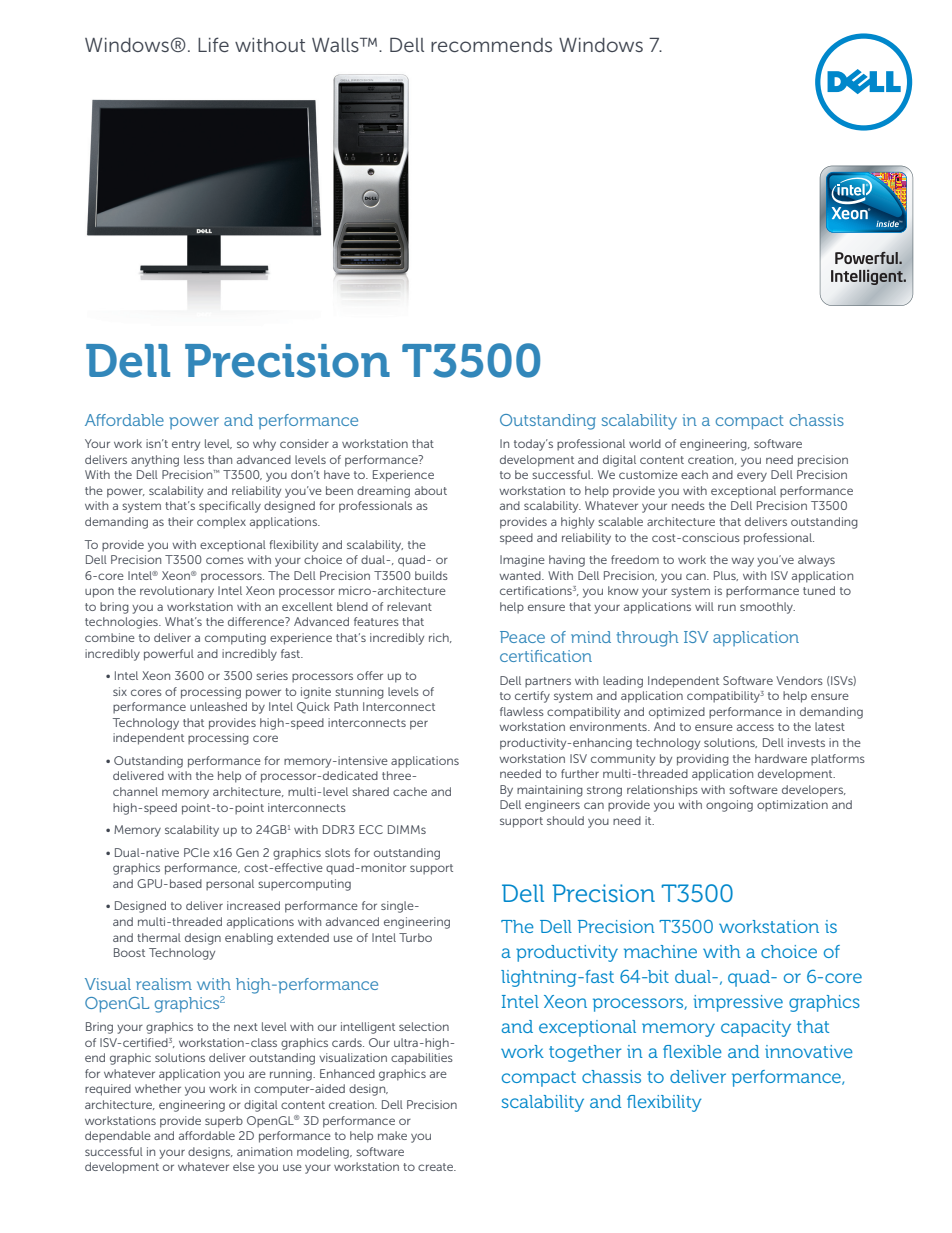 The height and width of the image is (1233, 952). Describe the element at coordinates (645, 443) in the image. I see `world` at that location.
